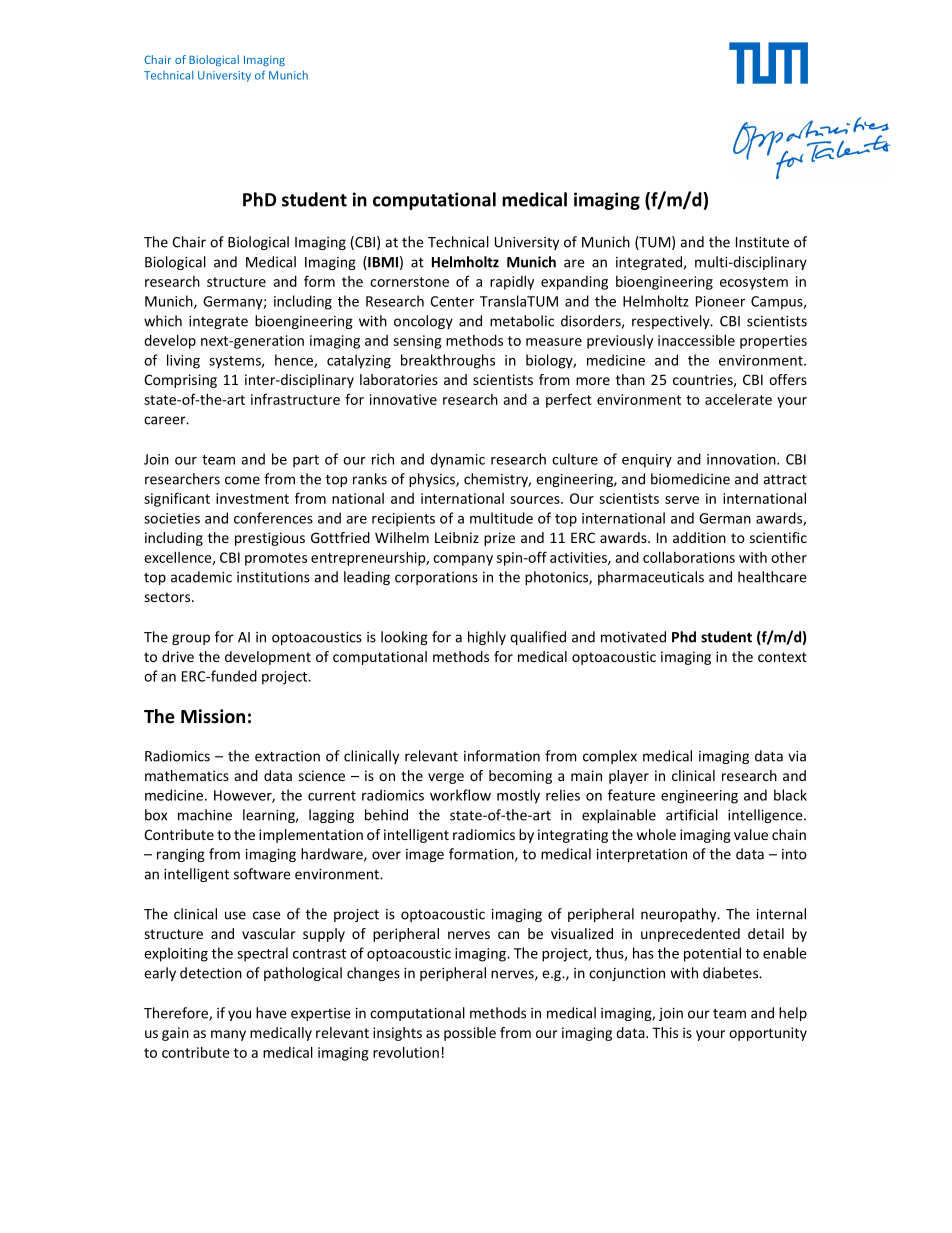 The image size is (952, 1233). What do you see at coordinates (512, 282) in the screenshot?
I see `rapidly` at bounding box center [512, 282].
